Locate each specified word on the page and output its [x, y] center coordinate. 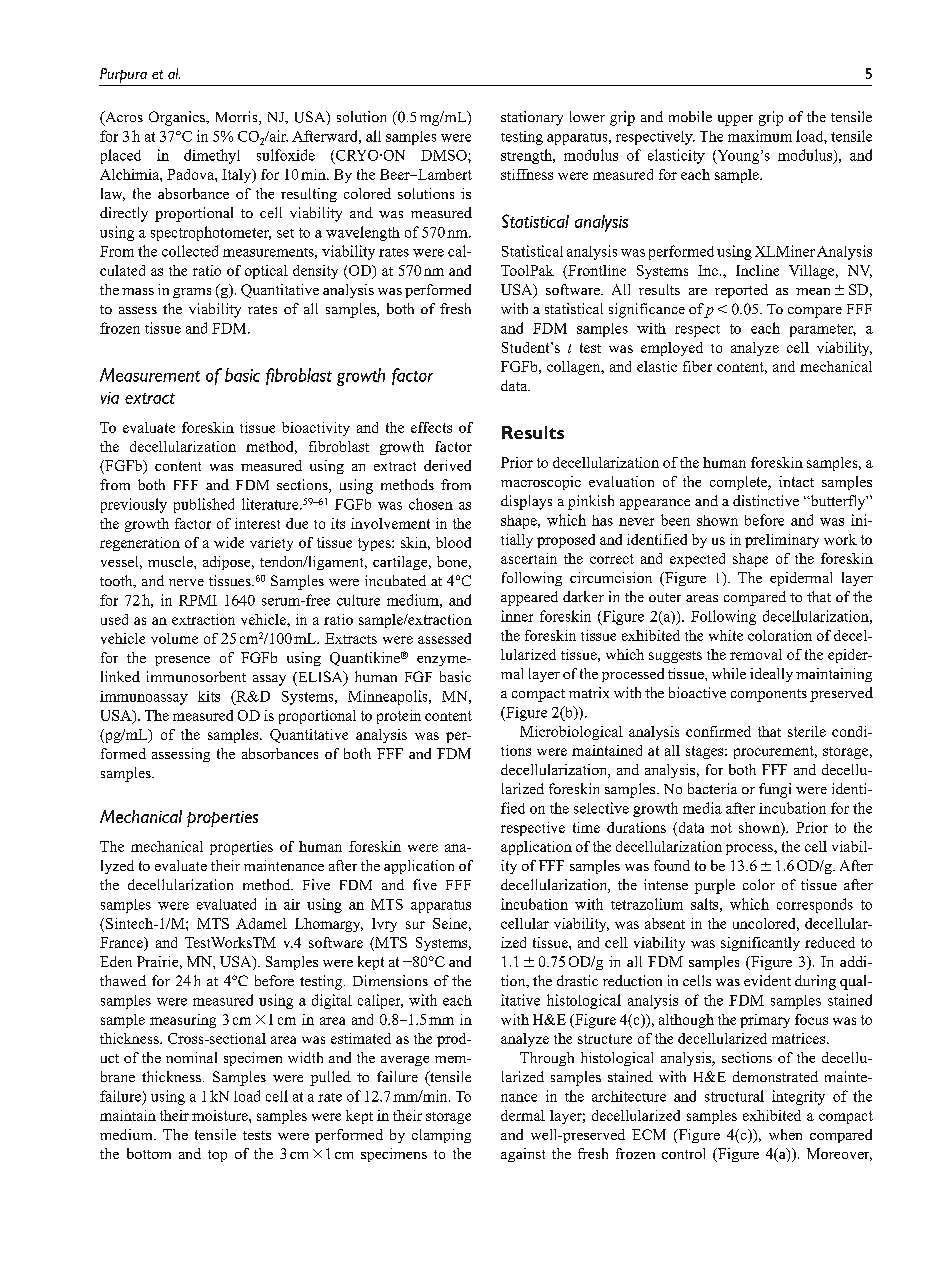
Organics [178, 118]
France [122, 944]
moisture [221, 1115]
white [726, 635]
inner [517, 616]
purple [715, 886]
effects [431, 427]
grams [192, 293]
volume [174, 638]
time [586, 827]
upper [735, 120]
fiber [697, 366]
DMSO [445, 155]
